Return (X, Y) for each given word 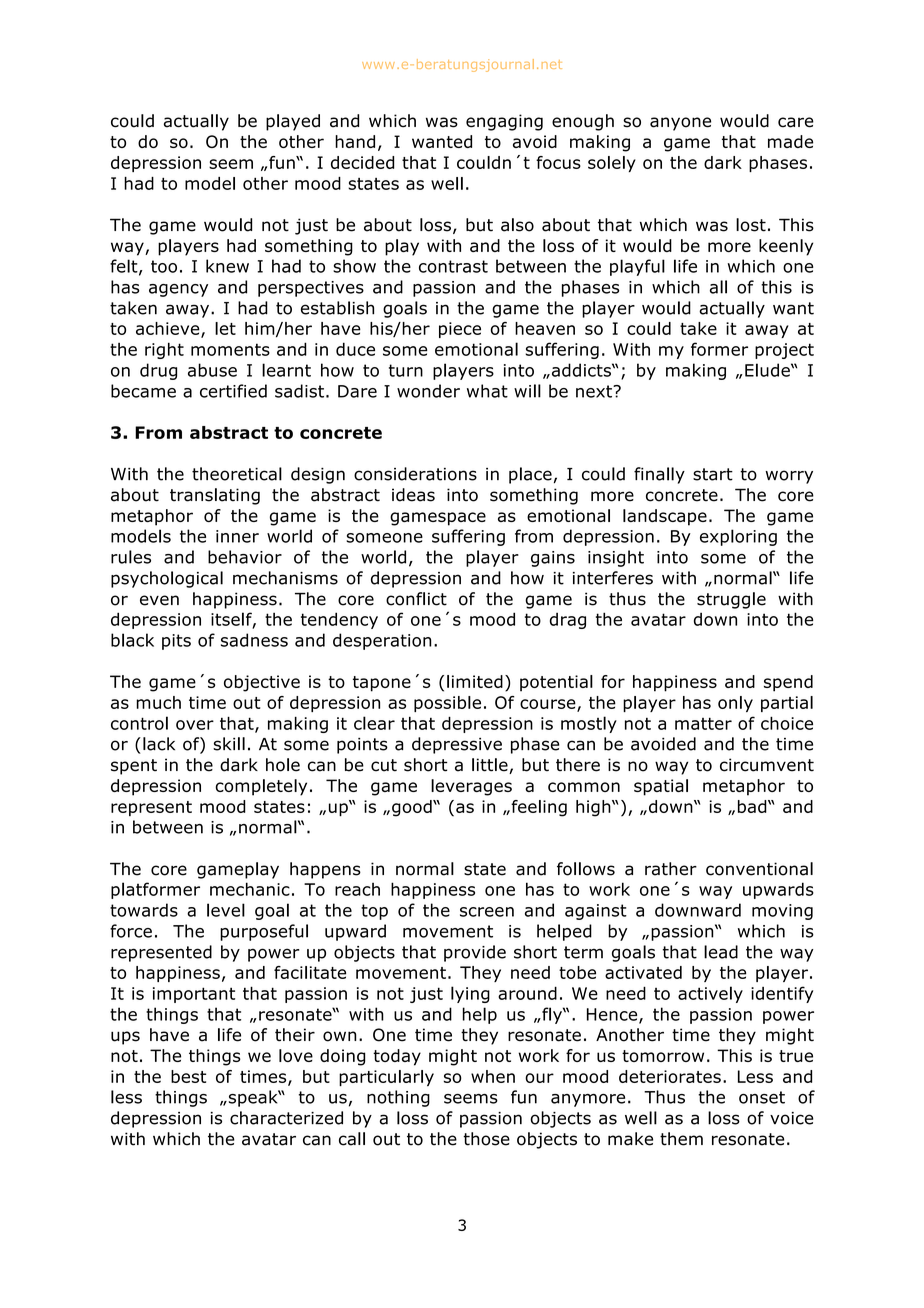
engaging (504, 122)
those (486, 1139)
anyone (680, 124)
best (188, 1076)
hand (355, 141)
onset (762, 1097)
